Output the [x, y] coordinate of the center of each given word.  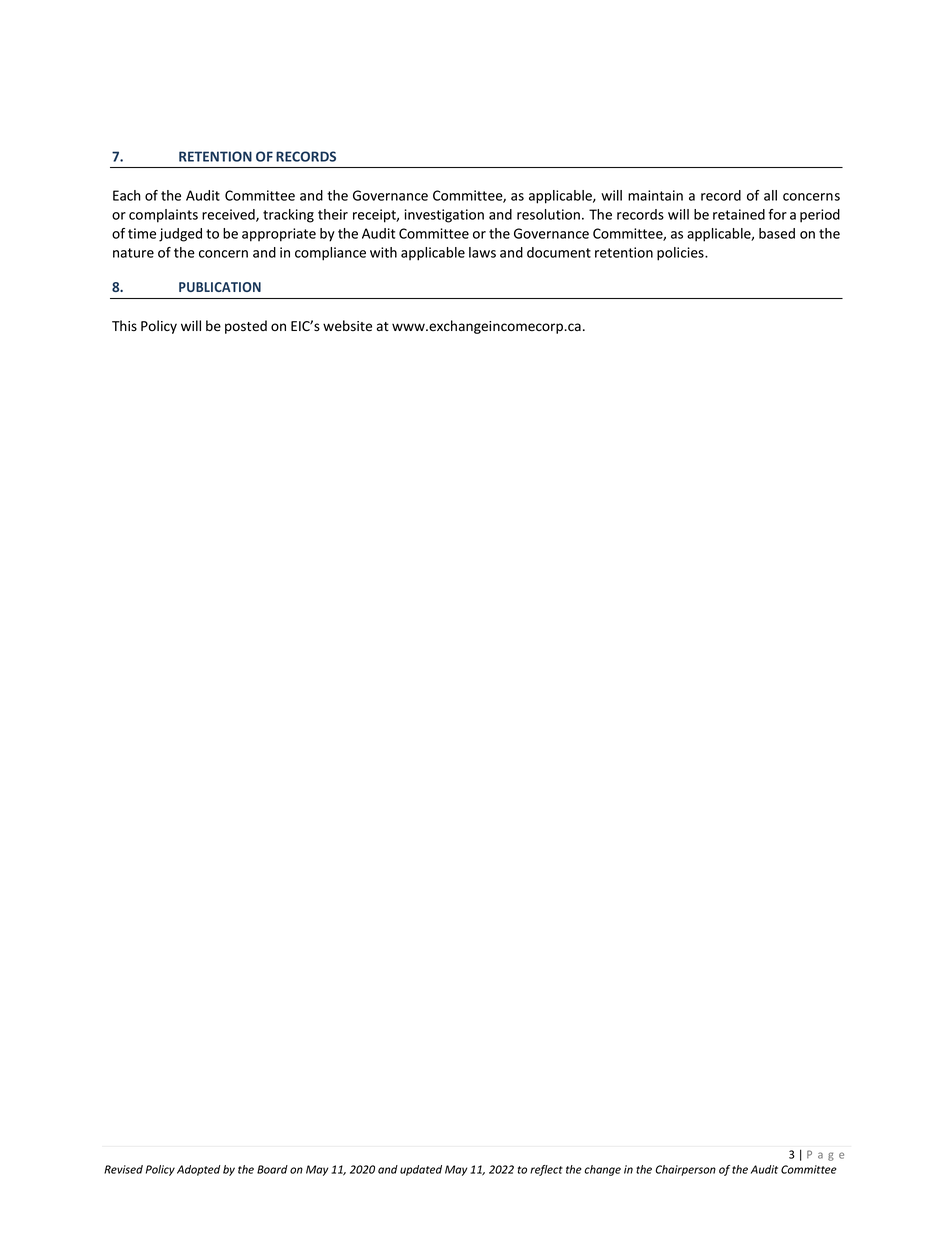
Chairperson [685, 1170]
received [229, 215]
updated [421, 1170]
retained [739, 214]
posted [246, 327]
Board [272, 1169]
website [347, 326]
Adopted [199, 1170]
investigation [444, 216]
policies [681, 254]
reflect [546, 1170]
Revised [123, 1169]
